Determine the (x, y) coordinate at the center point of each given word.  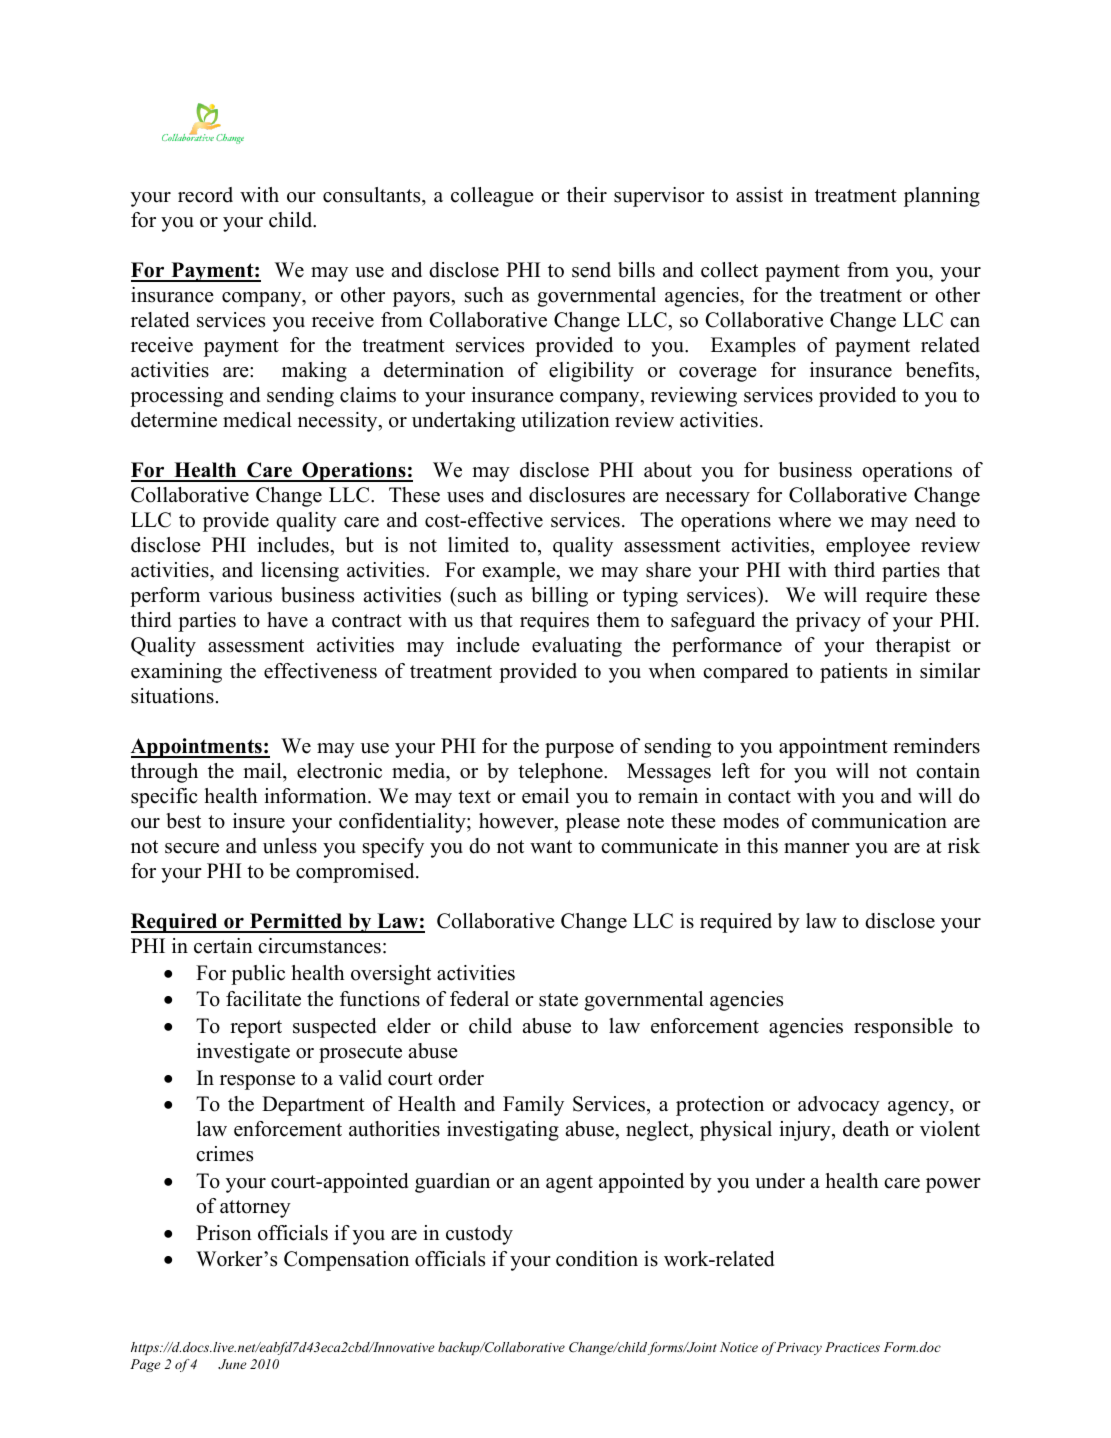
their (587, 195)
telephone (561, 773)
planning (942, 197)
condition (597, 1259)
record (205, 195)
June (232, 1364)
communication (879, 821)
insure (259, 821)
